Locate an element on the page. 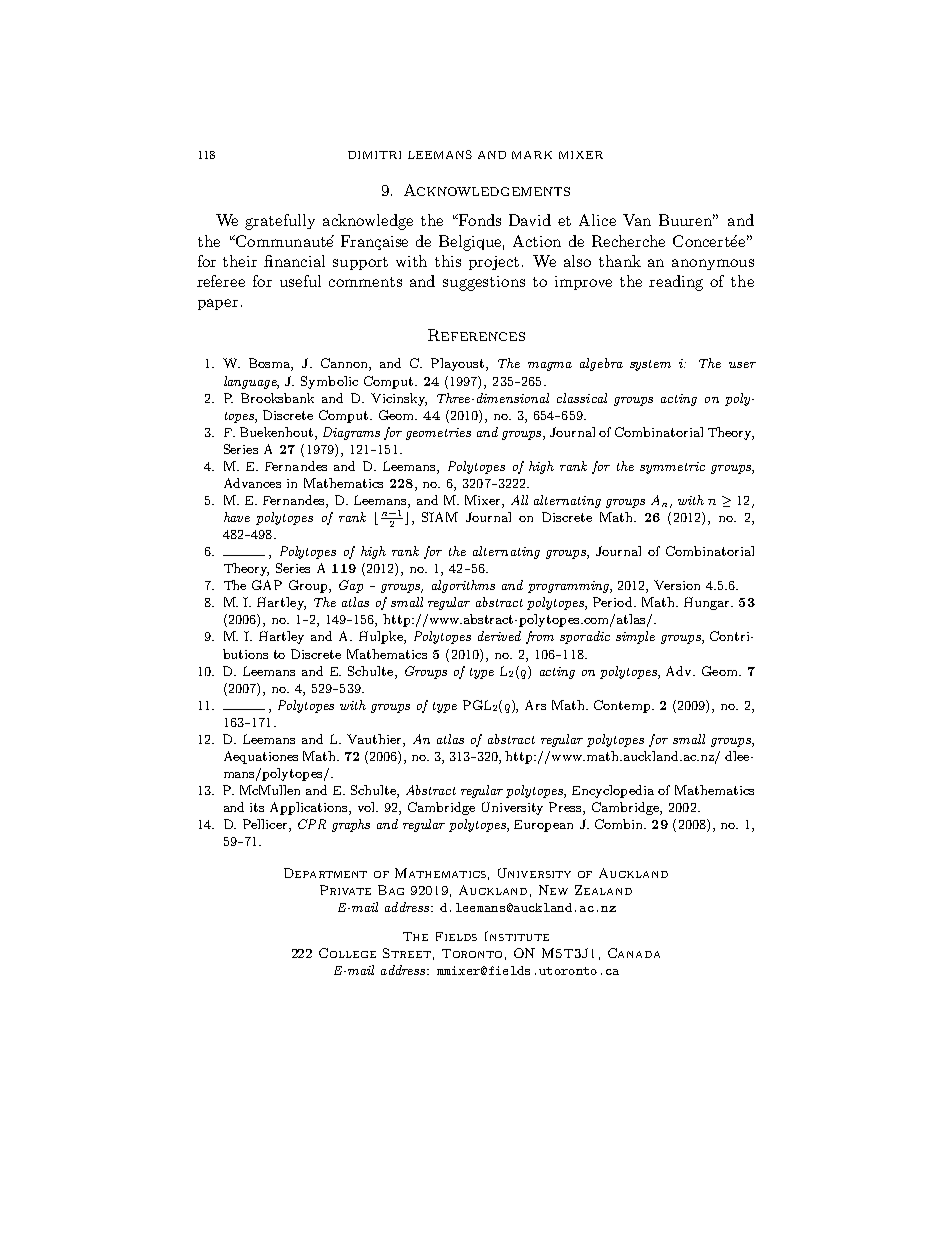 The image size is (952, 1233). its is located at coordinates (257, 807).
